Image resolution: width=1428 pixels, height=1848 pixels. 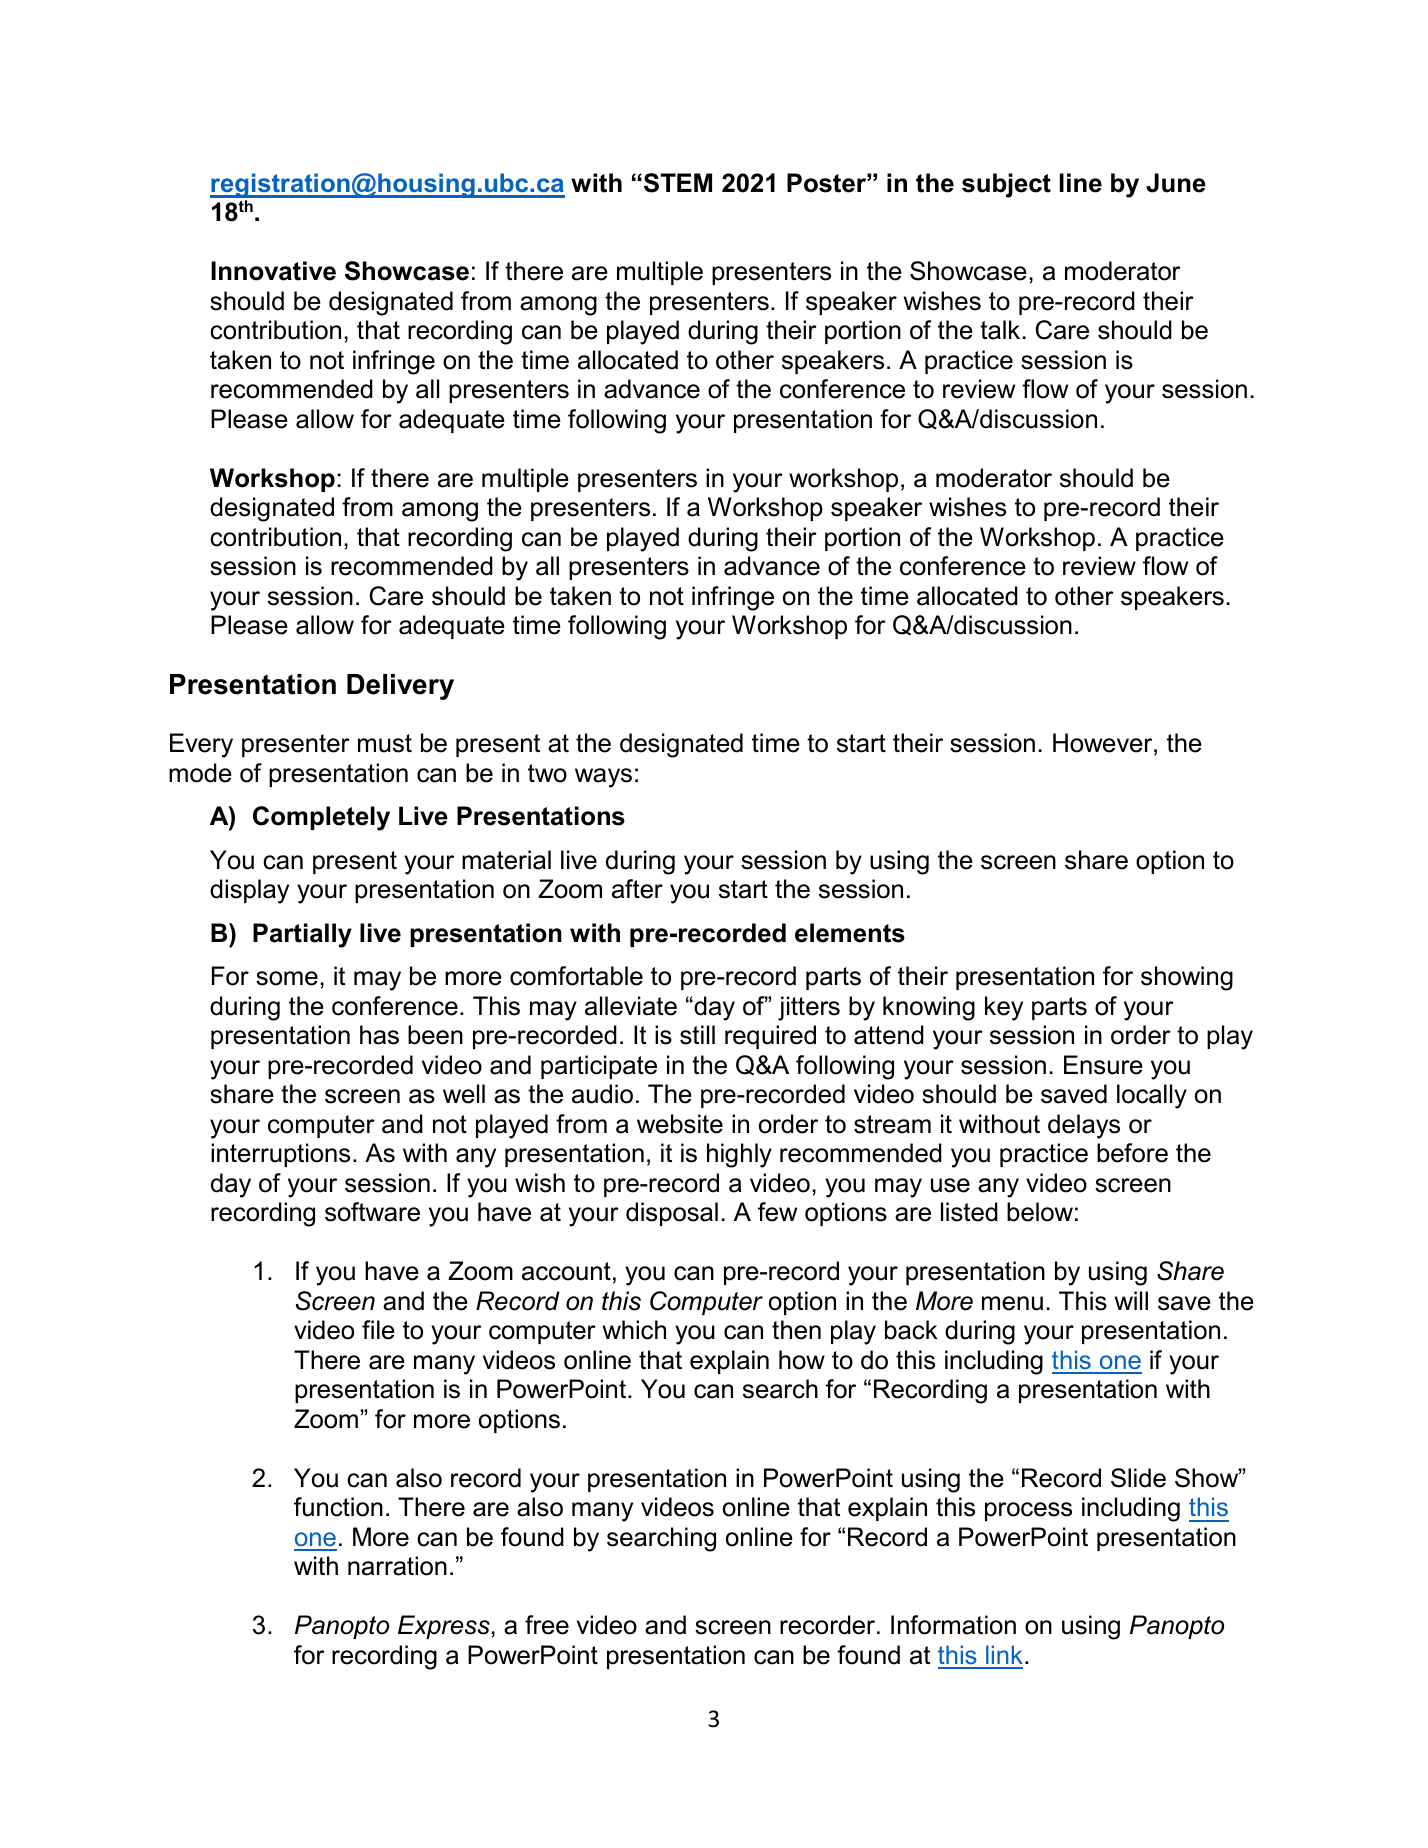 I want to click on narration, so click(x=397, y=1566).
